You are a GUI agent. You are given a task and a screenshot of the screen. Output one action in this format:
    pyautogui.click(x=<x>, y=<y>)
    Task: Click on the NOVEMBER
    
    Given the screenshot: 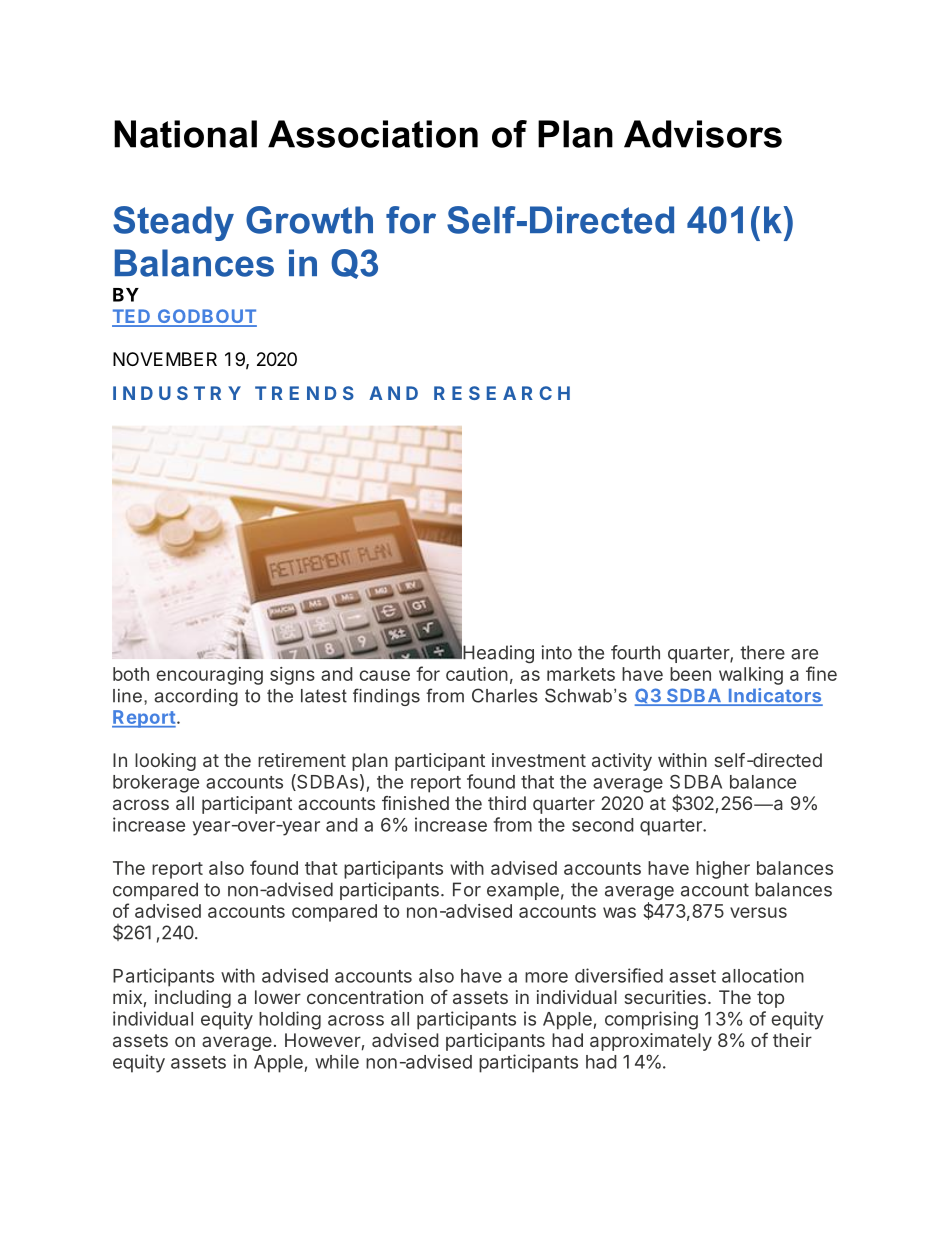 What is the action you would take?
    pyautogui.click(x=165, y=359)
